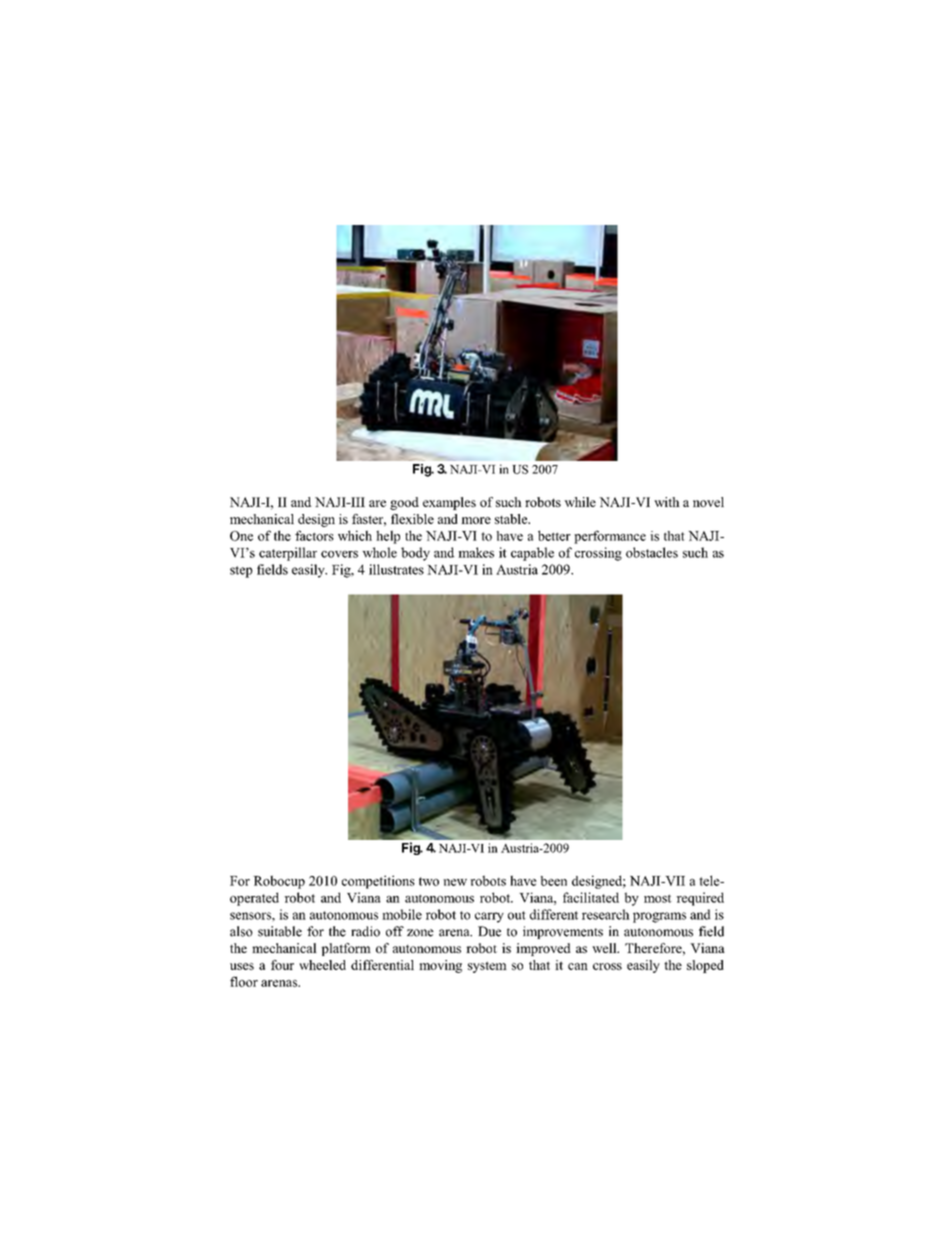  Describe the element at coordinates (476, 520) in the screenshot. I see `more` at that location.
